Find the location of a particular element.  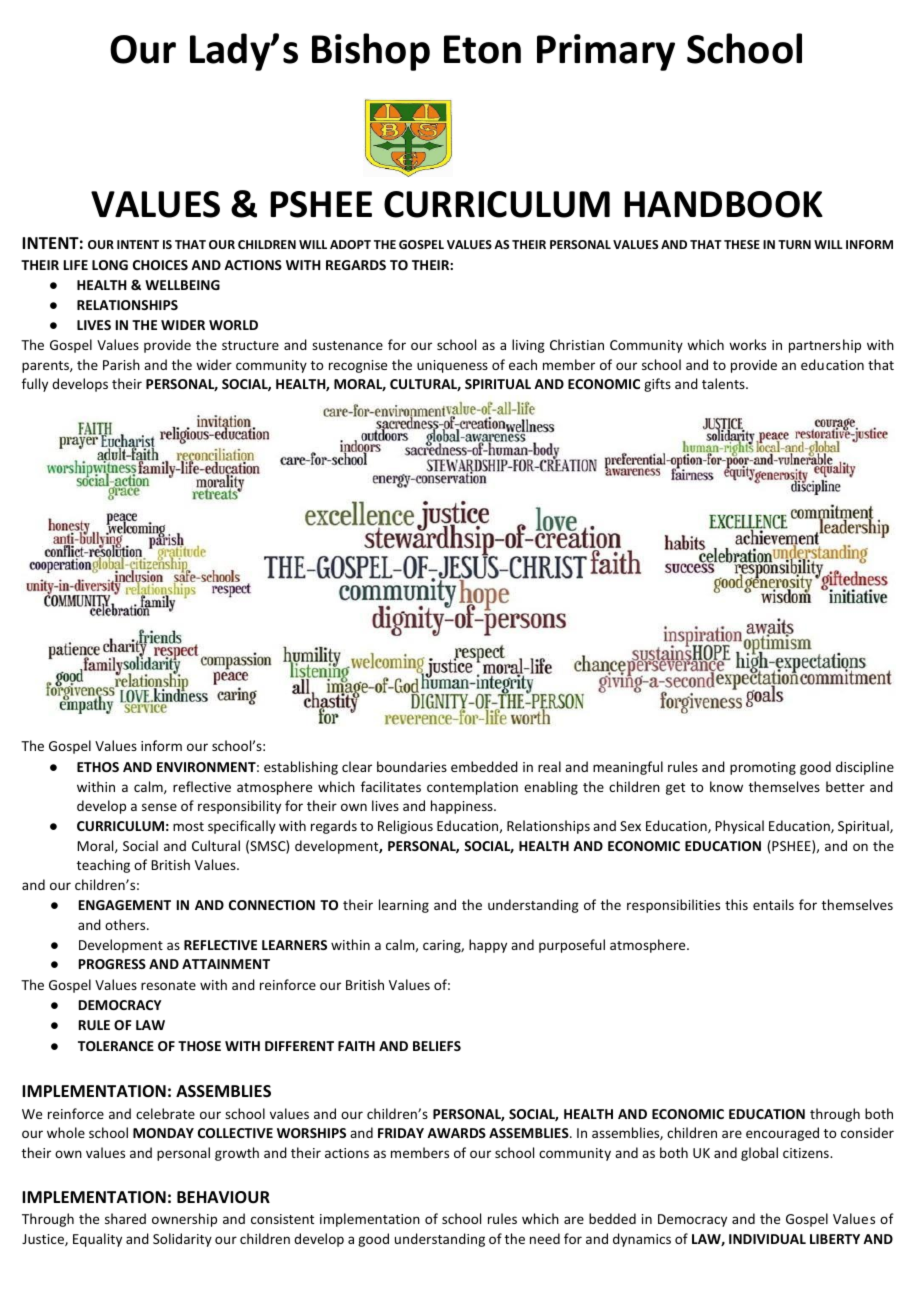

happiness is located at coordinates (463, 807).
